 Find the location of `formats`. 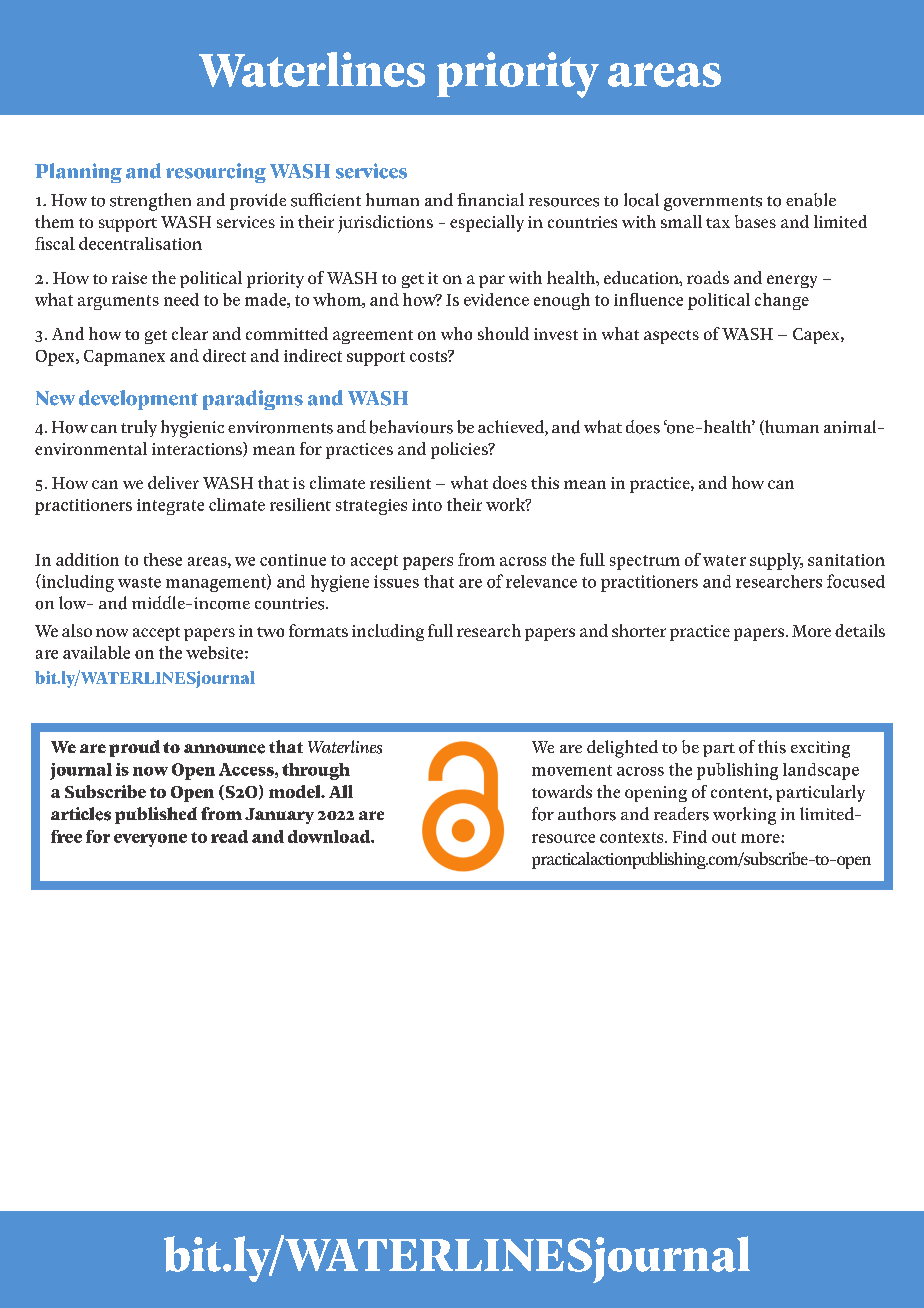

formats is located at coordinates (318, 630).
